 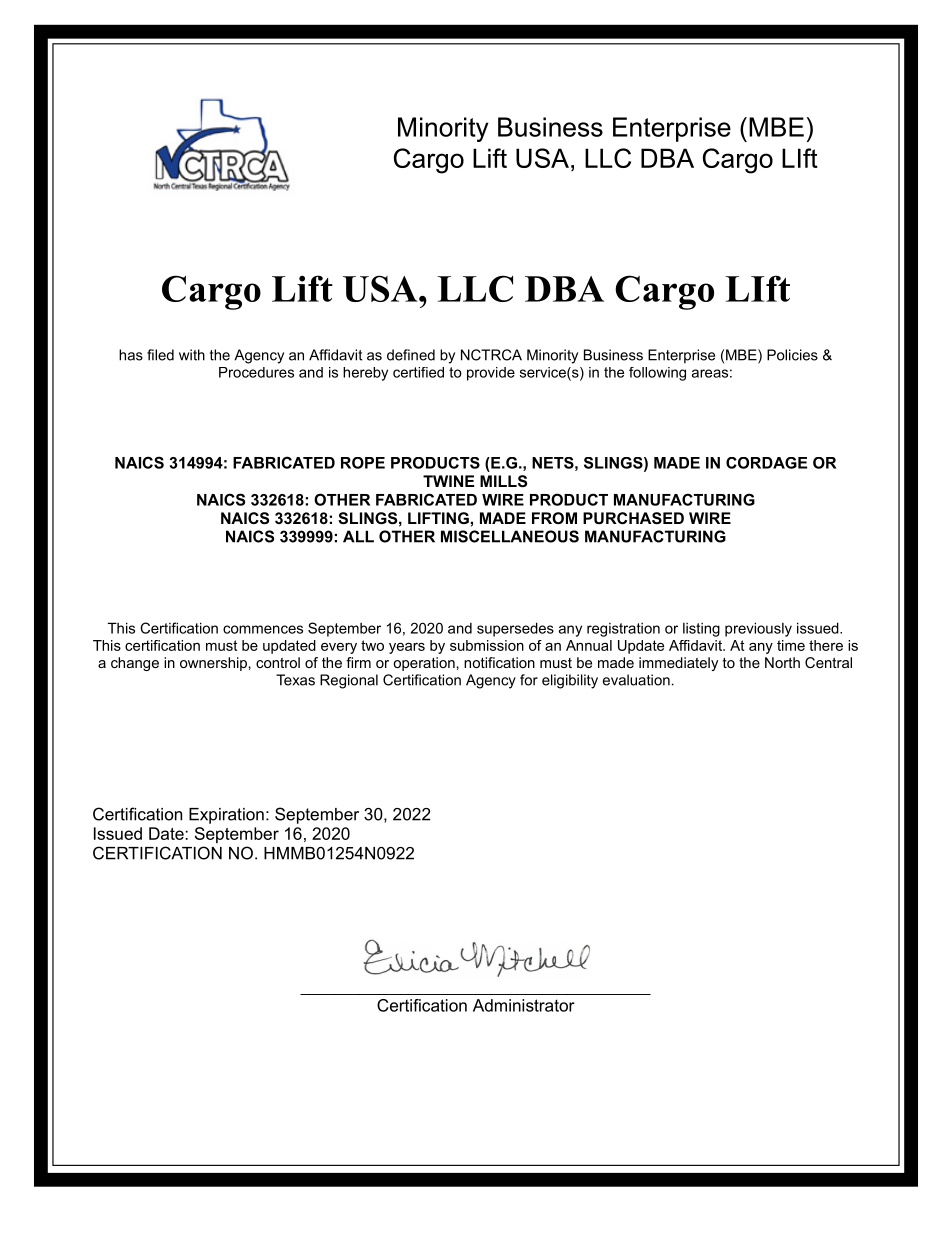 I want to click on provide, so click(x=491, y=374).
